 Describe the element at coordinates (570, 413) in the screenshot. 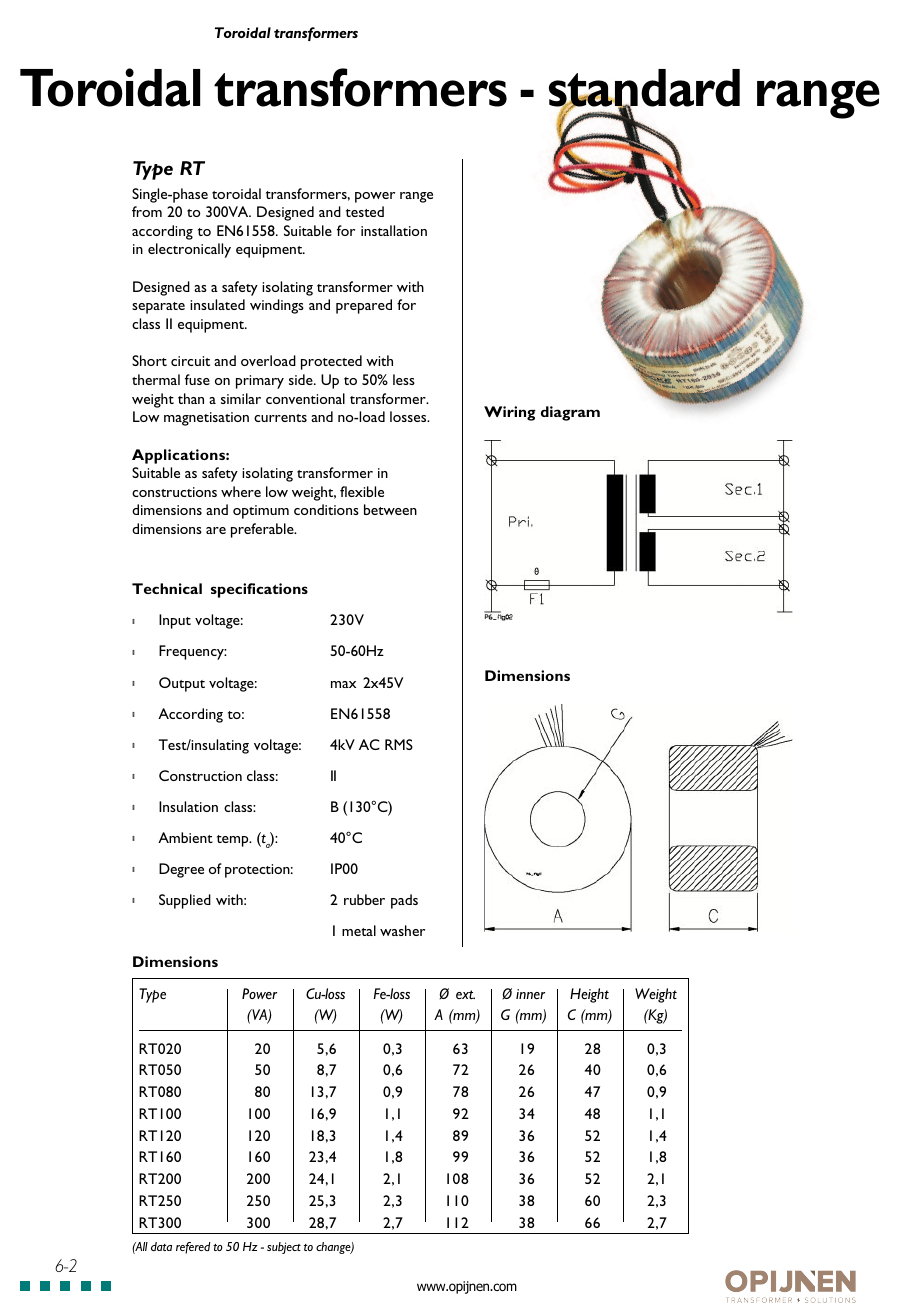

I see `diagram` at that location.
